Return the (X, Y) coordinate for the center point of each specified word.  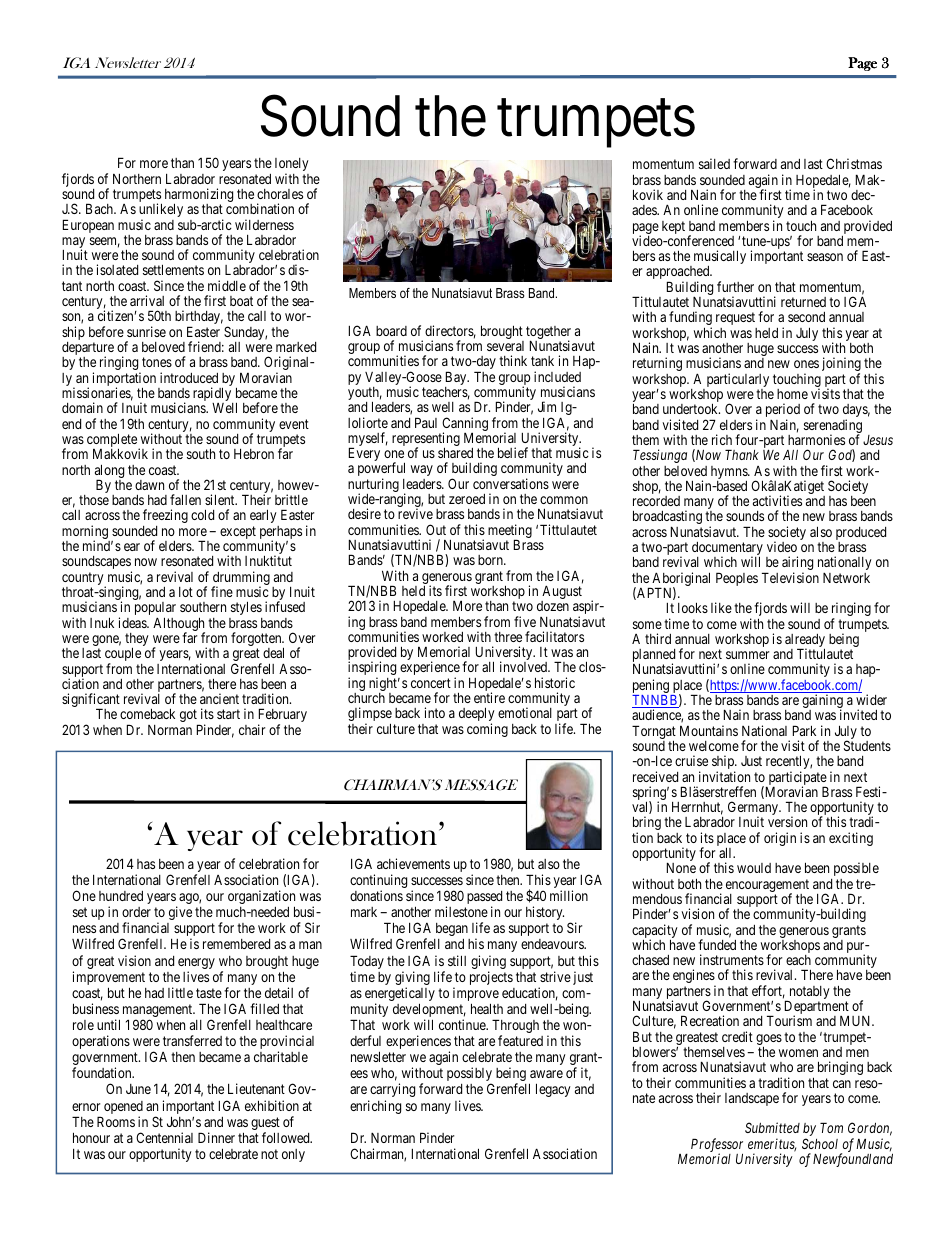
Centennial (164, 1137)
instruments (732, 959)
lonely (292, 166)
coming (487, 730)
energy (196, 965)
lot (186, 592)
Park (804, 730)
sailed (714, 163)
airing (797, 564)
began (452, 929)
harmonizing (199, 196)
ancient (219, 698)
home (792, 394)
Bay (457, 379)
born (491, 560)
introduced (189, 377)
